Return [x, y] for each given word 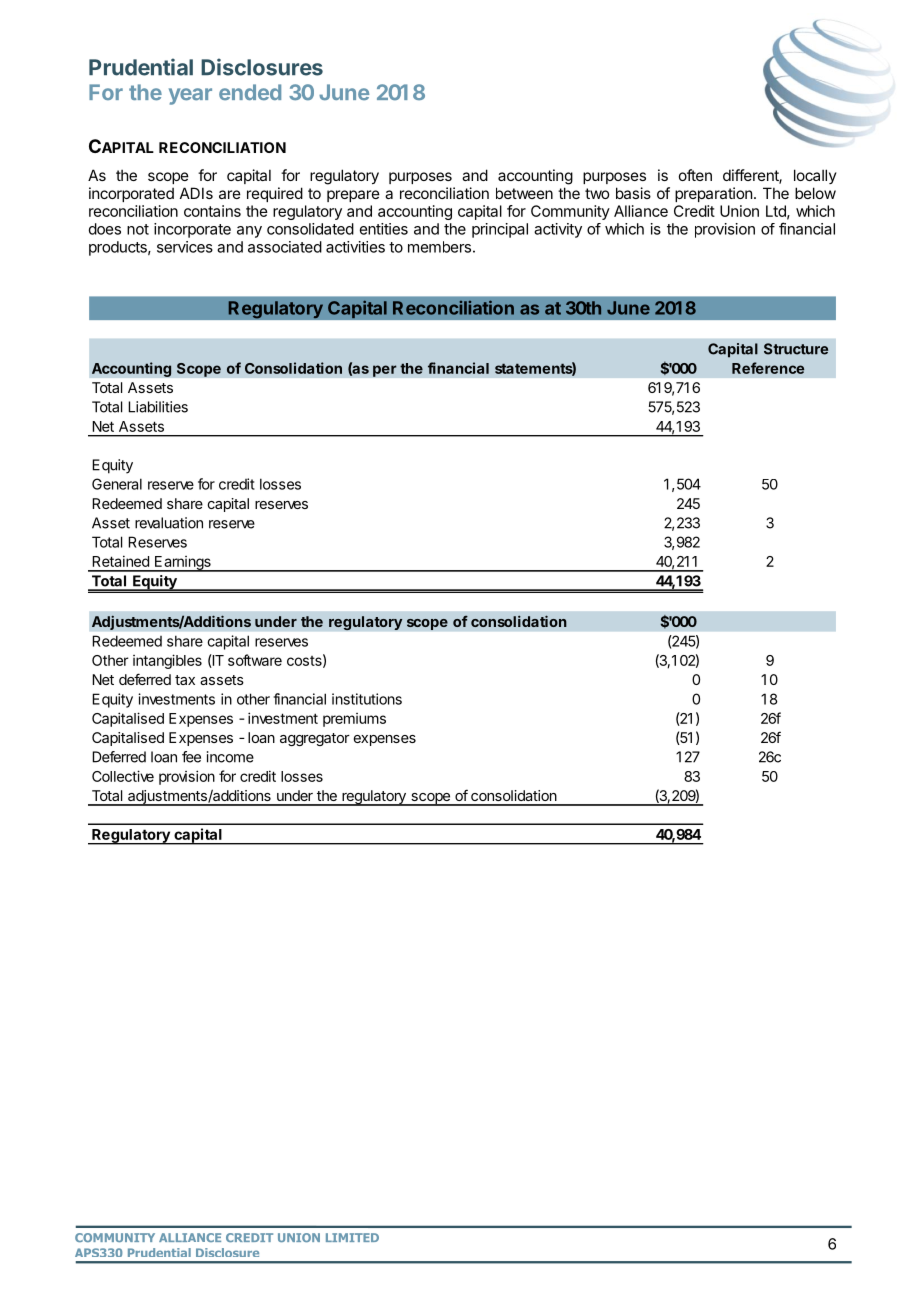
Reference [768, 368]
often [695, 175]
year [190, 96]
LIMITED [352, 1237]
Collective [123, 776]
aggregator [315, 739]
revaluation [169, 523]
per [385, 371]
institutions [367, 699]
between [524, 193]
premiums [354, 720]
